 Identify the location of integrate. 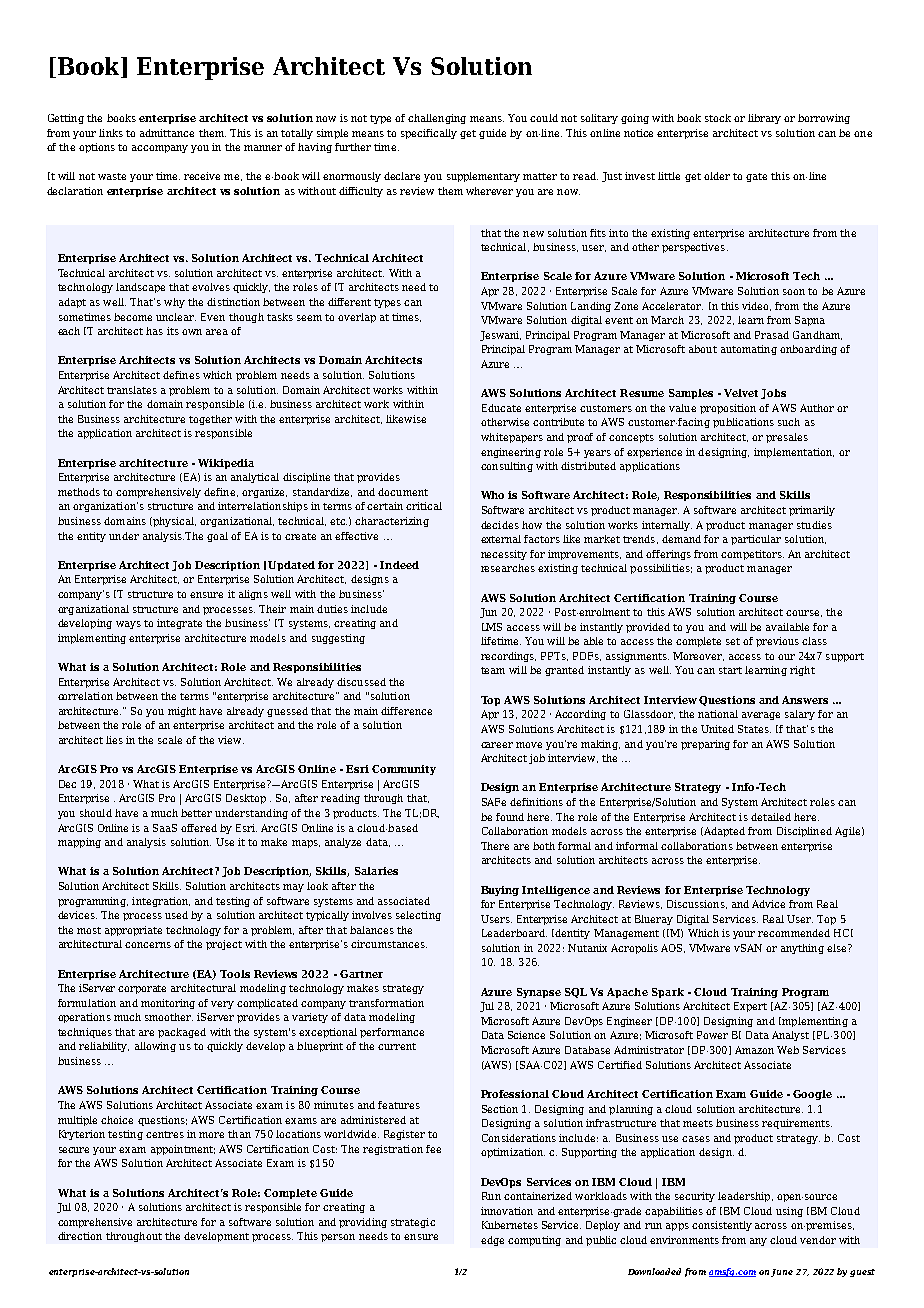
(179, 624).
